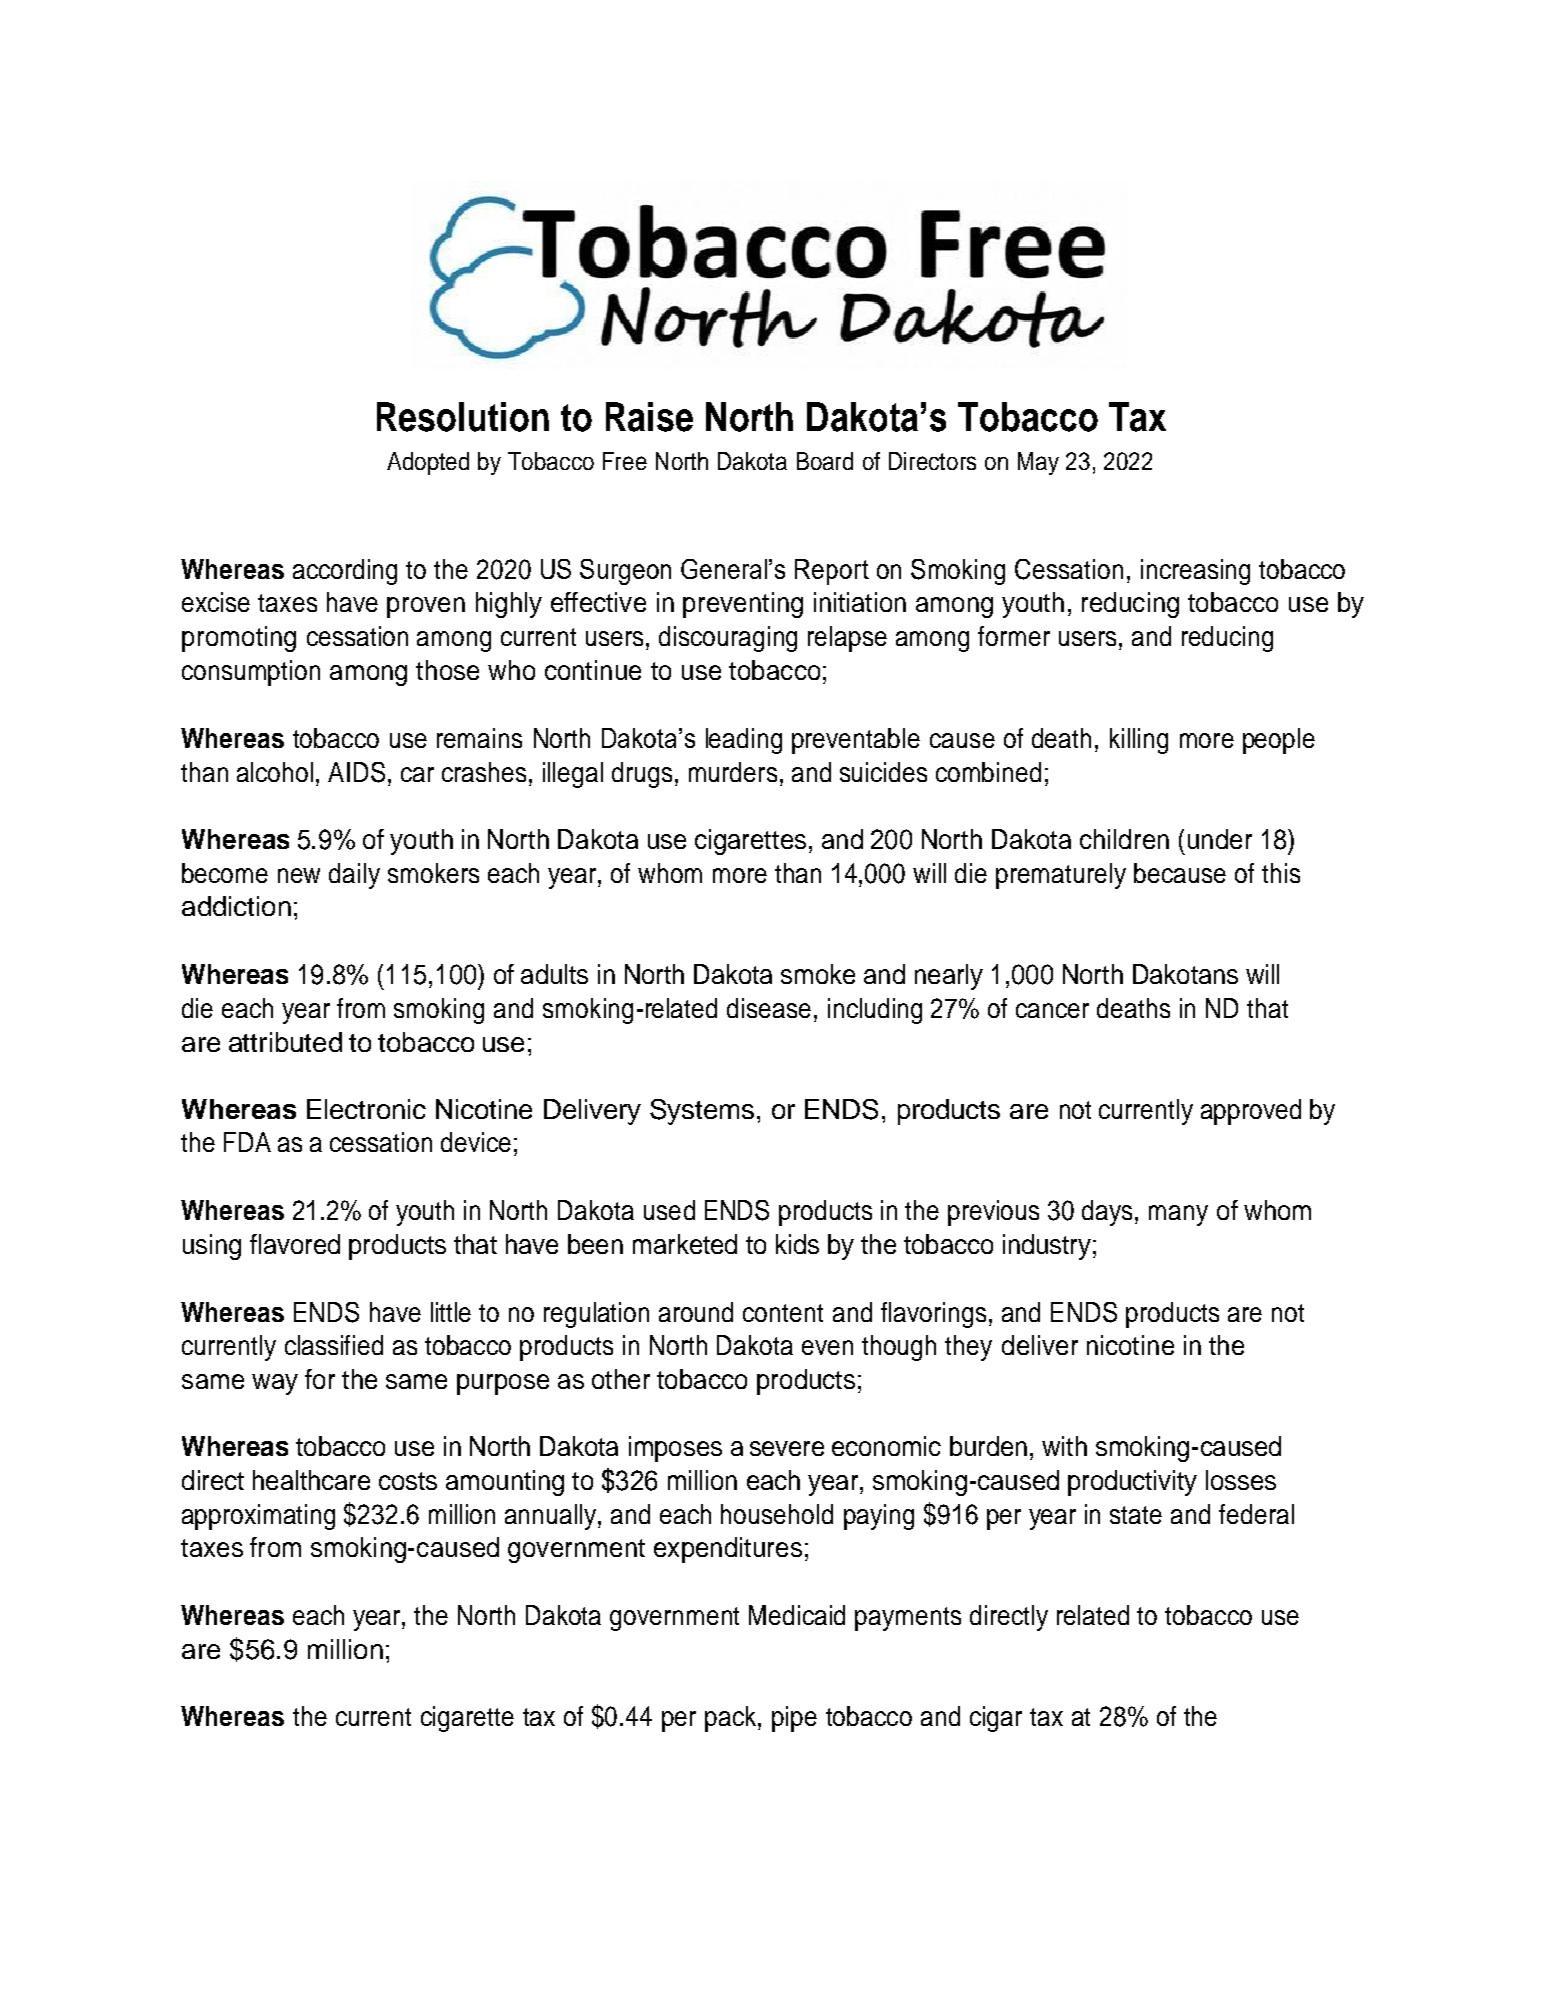 This screenshot has height=1994, width=1541. What do you see at coordinates (258, 1517) in the screenshot?
I see `approximating` at bounding box center [258, 1517].
